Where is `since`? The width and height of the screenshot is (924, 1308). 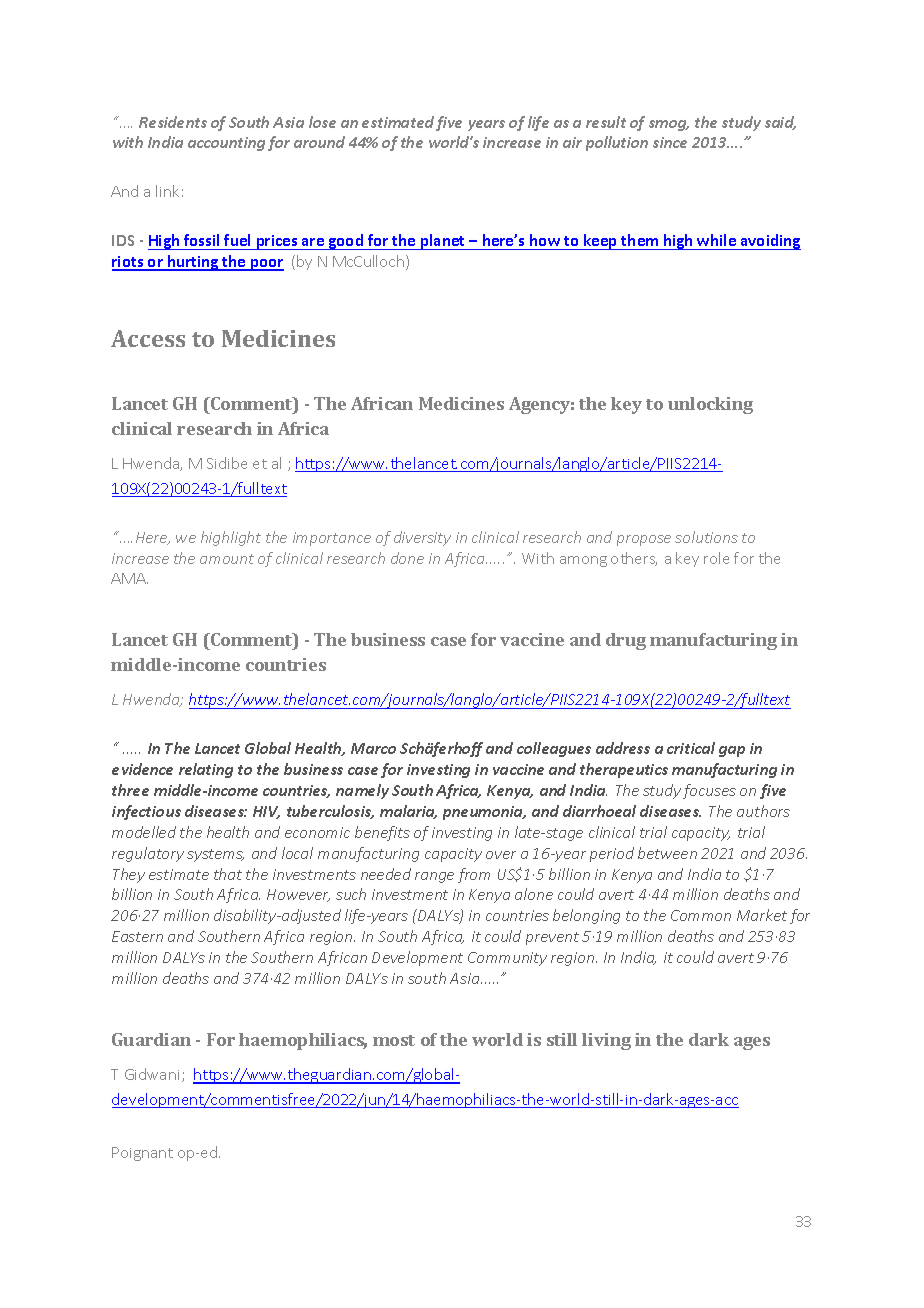 since is located at coordinates (670, 142).
